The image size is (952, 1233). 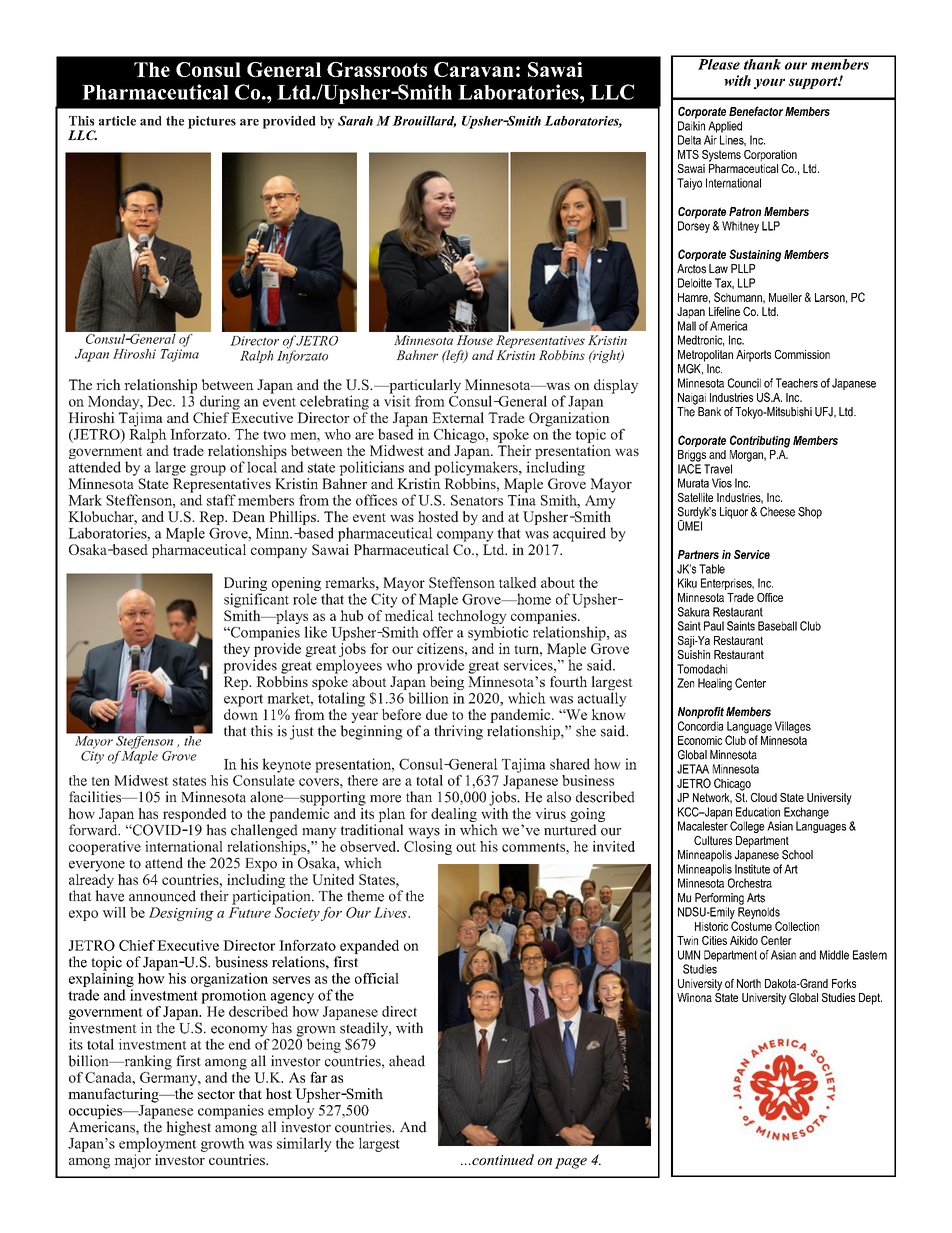 What do you see at coordinates (212, 122) in the image?
I see `pictures` at bounding box center [212, 122].
